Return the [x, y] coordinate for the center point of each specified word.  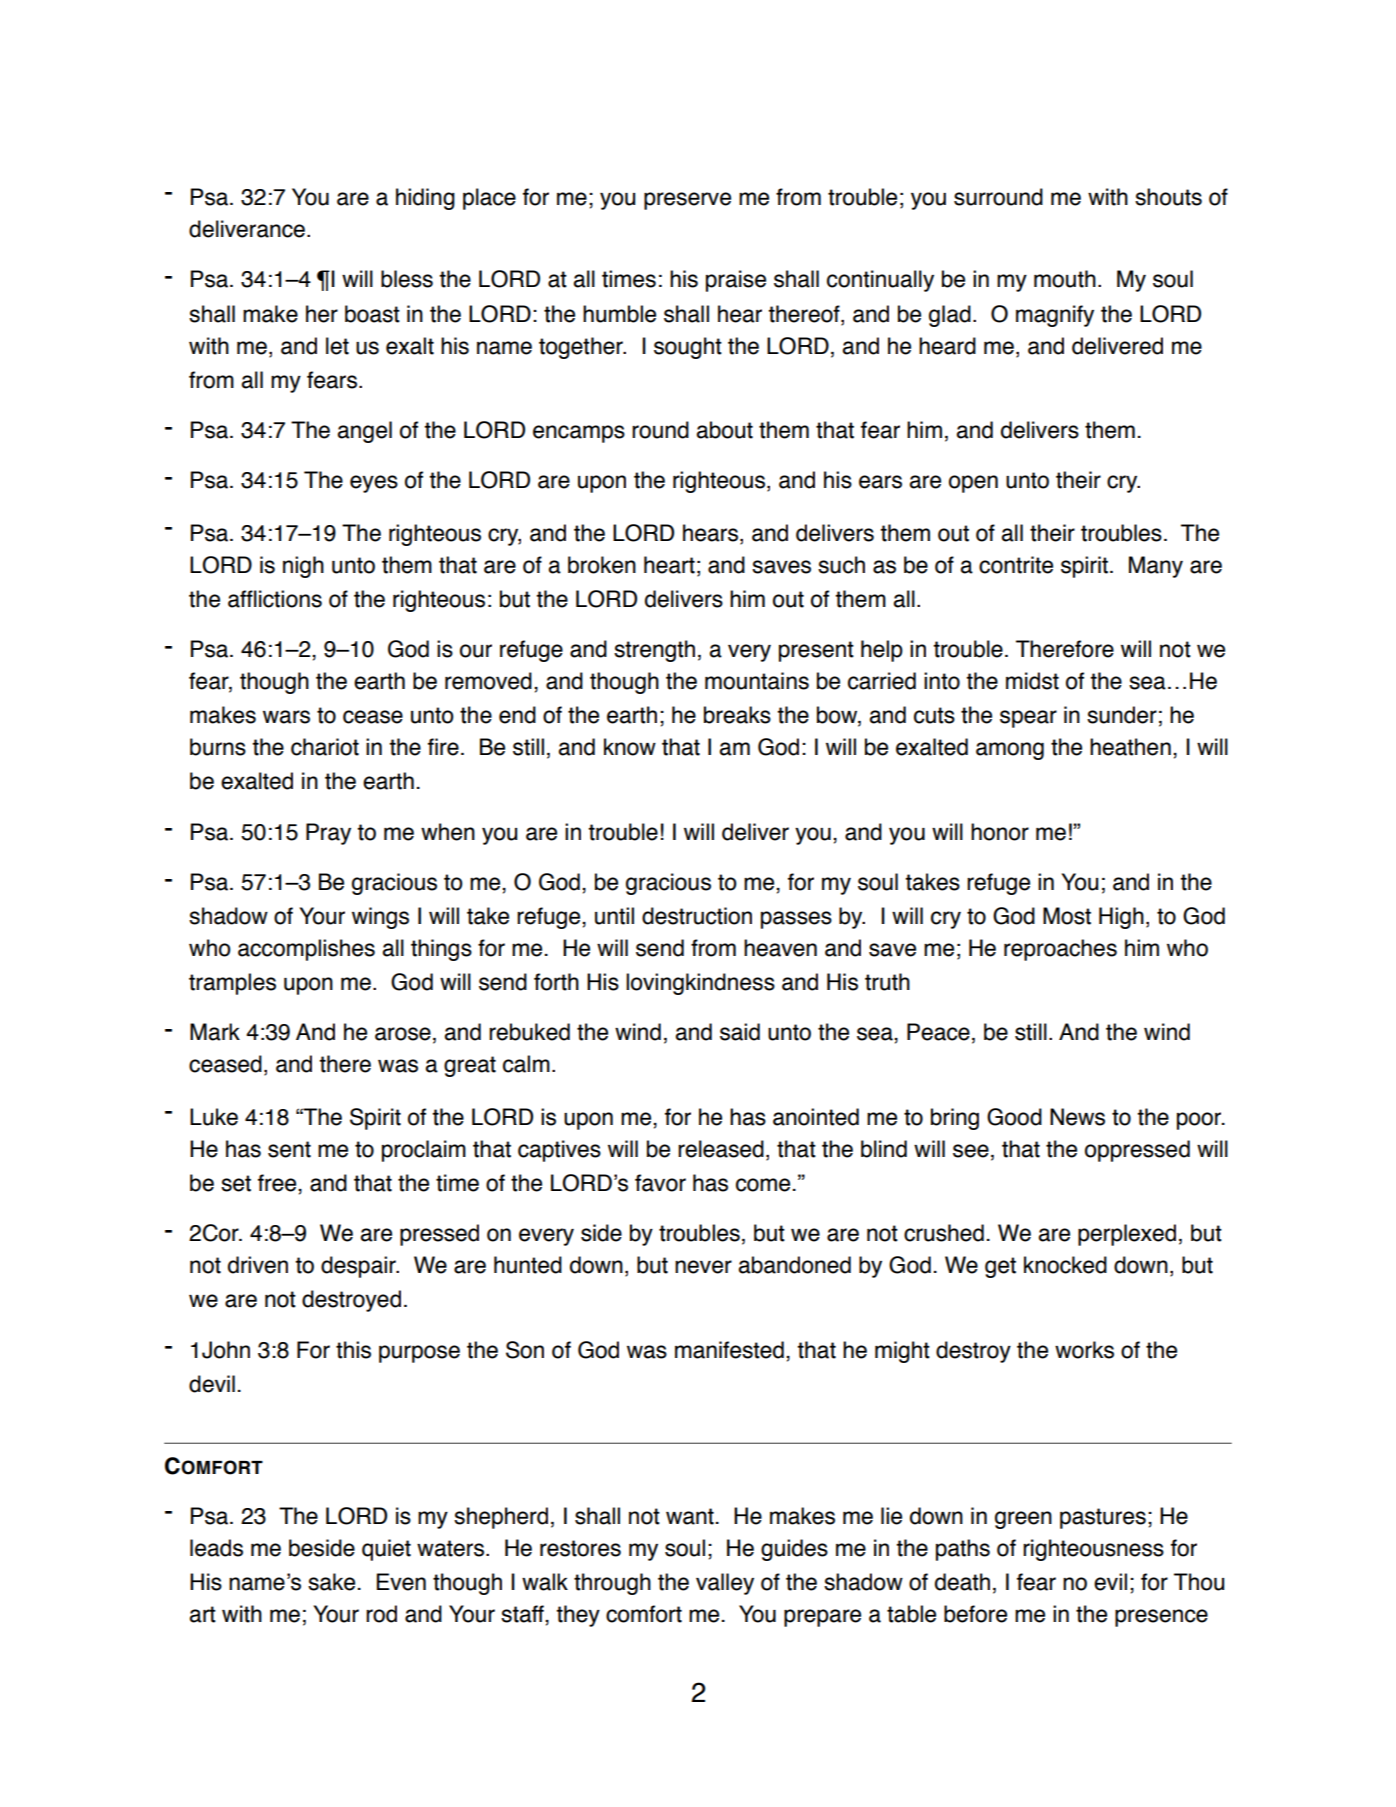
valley [725, 1584]
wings [380, 918]
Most [1067, 916]
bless [407, 279]
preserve [687, 201]
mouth [1065, 279]
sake [331, 1582]
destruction [697, 916]
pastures [1103, 1518]
